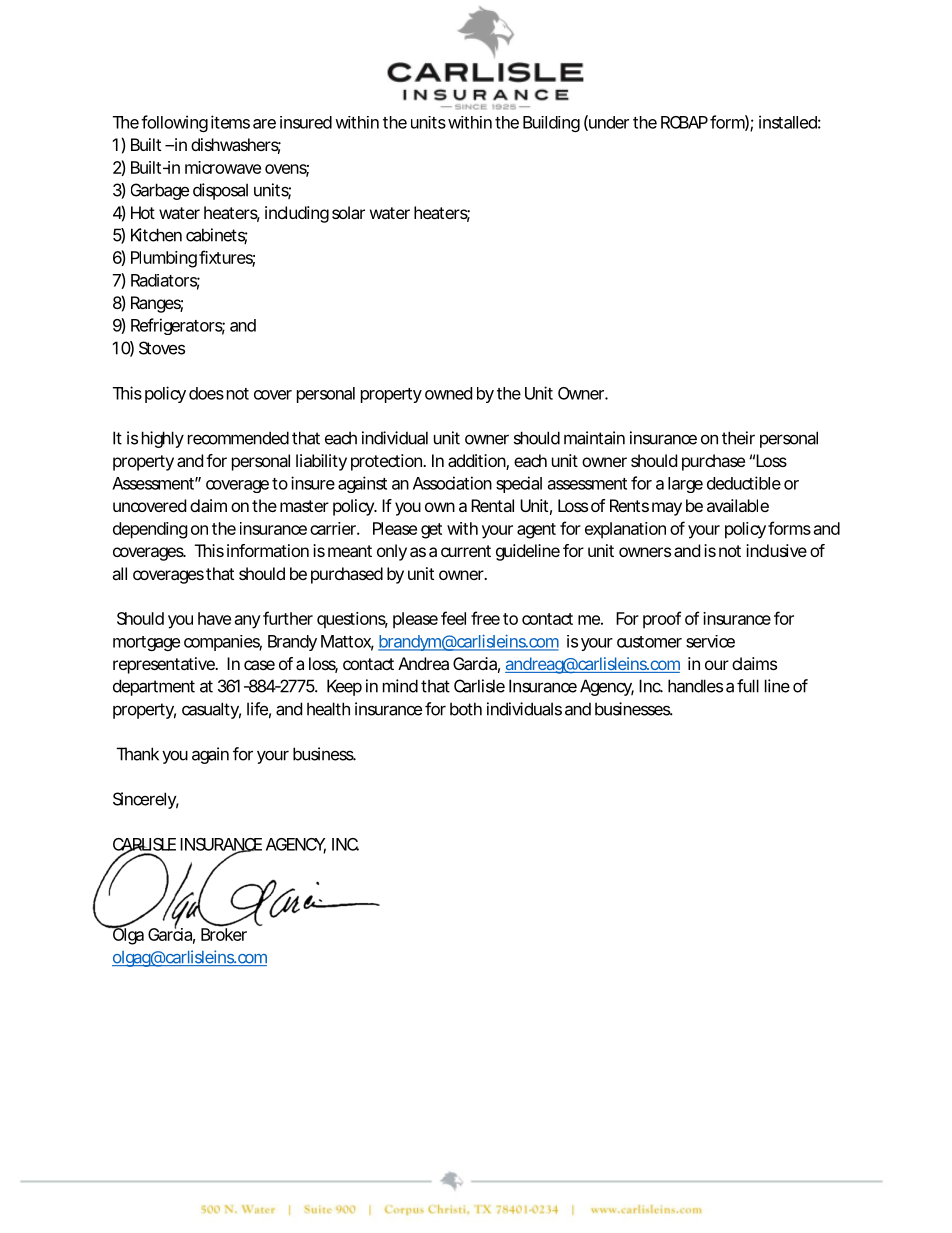  What do you see at coordinates (224, 933) in the image?
I see `Broker` at bounding box center [224, 933].
